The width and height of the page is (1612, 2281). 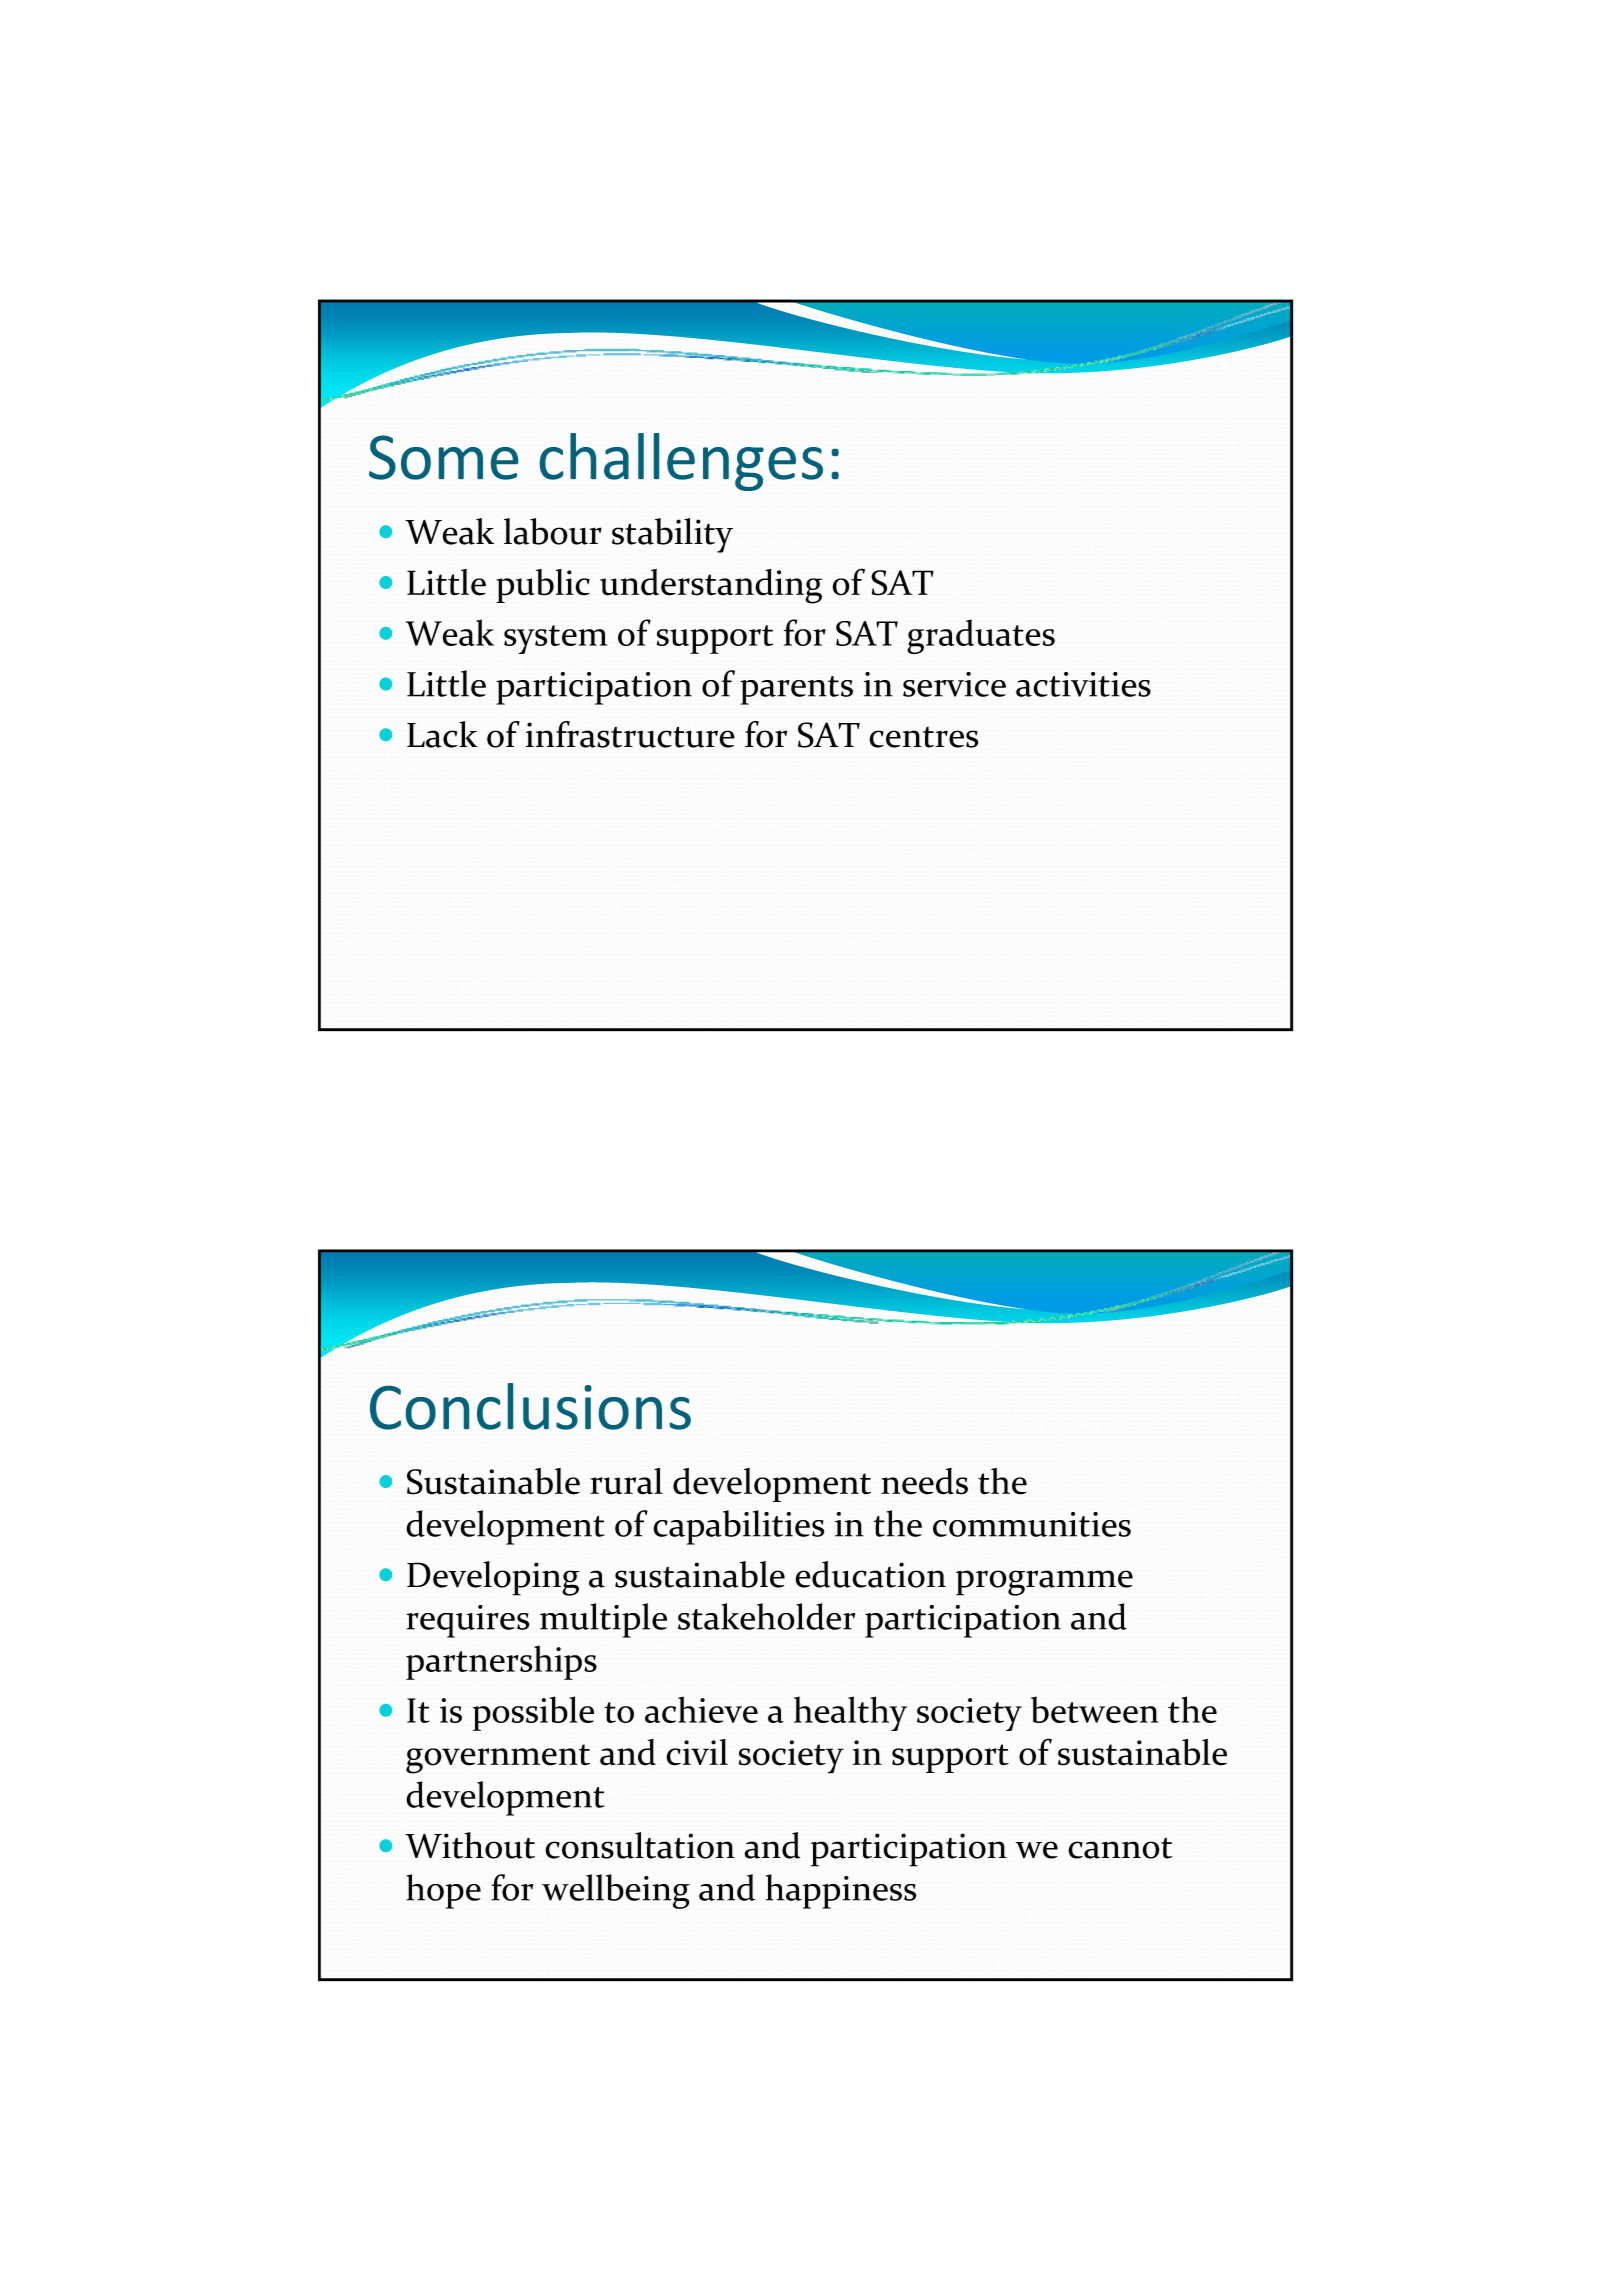 What do you see at coordinates (442, 734) in the page?
I see `Lack` at bounding box center [442, 734].
